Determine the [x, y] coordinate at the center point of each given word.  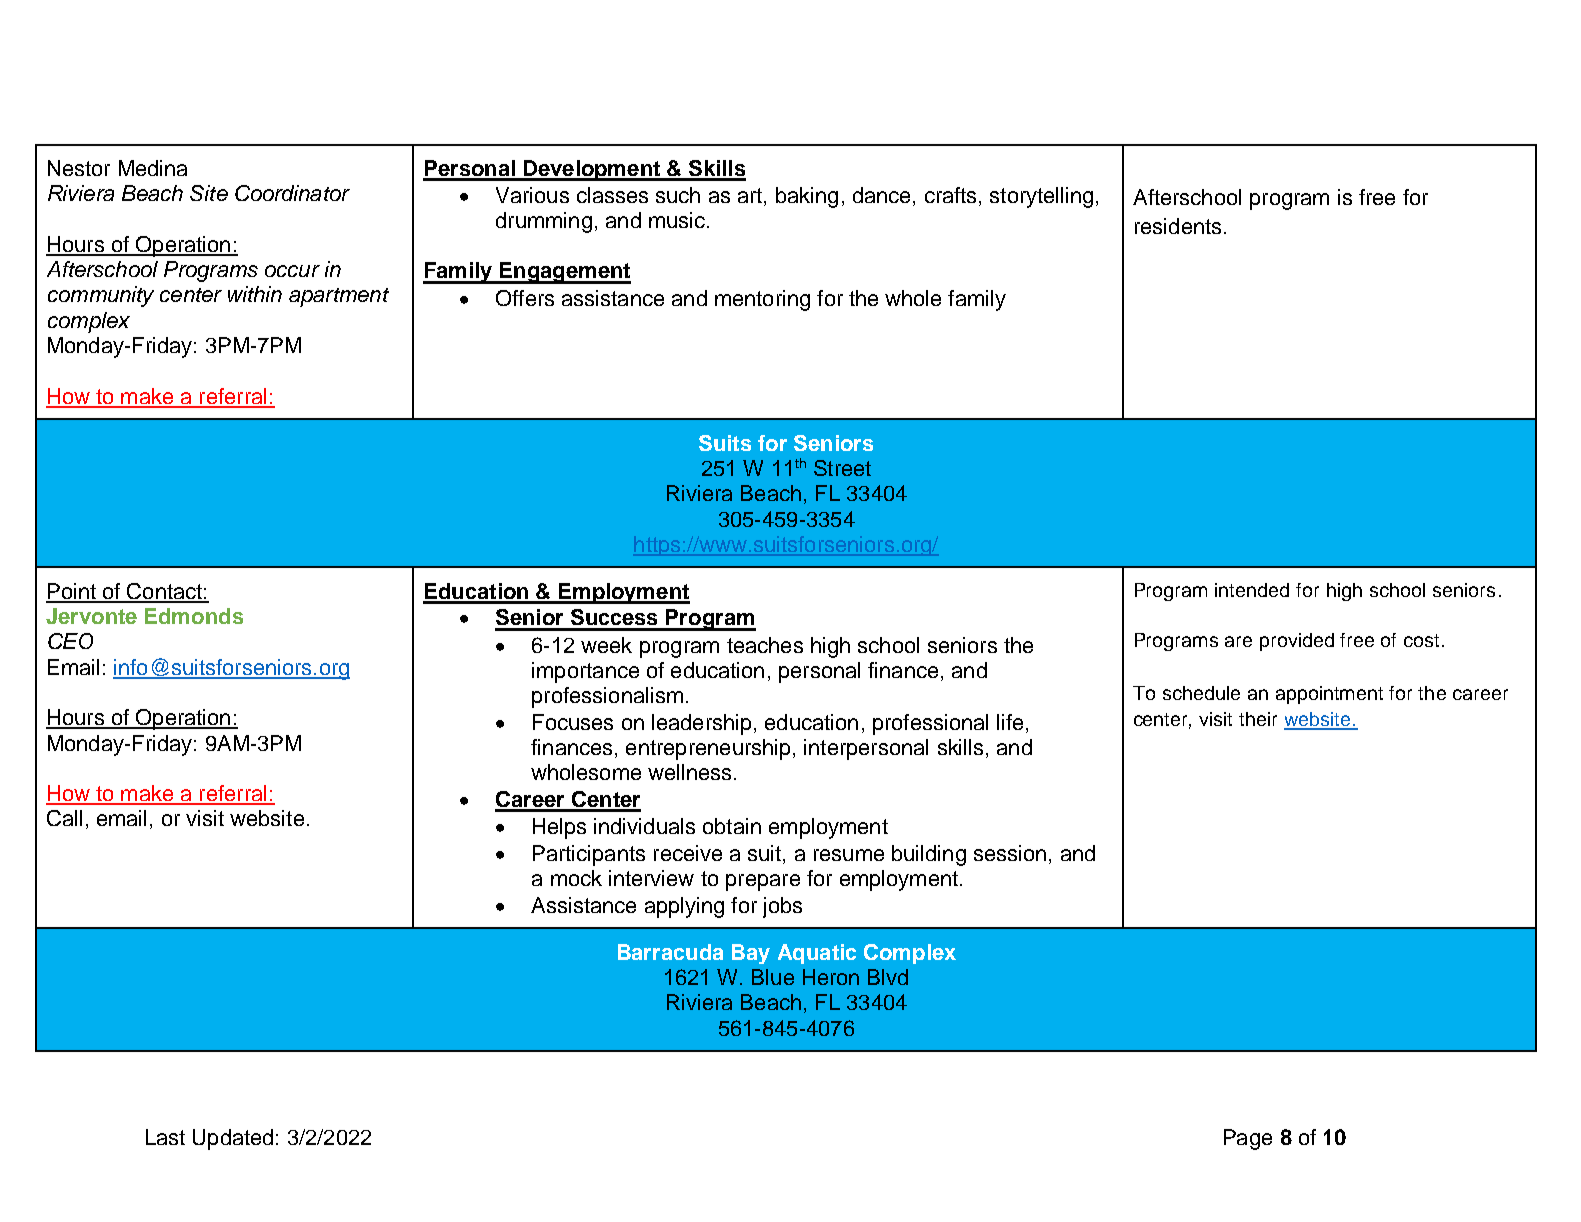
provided [1297, 642]
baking [807, 197]
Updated [233, 1139]
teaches [765, 645]
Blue [773, 977]
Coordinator [292, 193]
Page [1248, 1139]
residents [1178, 226]
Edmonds [194, 616]
